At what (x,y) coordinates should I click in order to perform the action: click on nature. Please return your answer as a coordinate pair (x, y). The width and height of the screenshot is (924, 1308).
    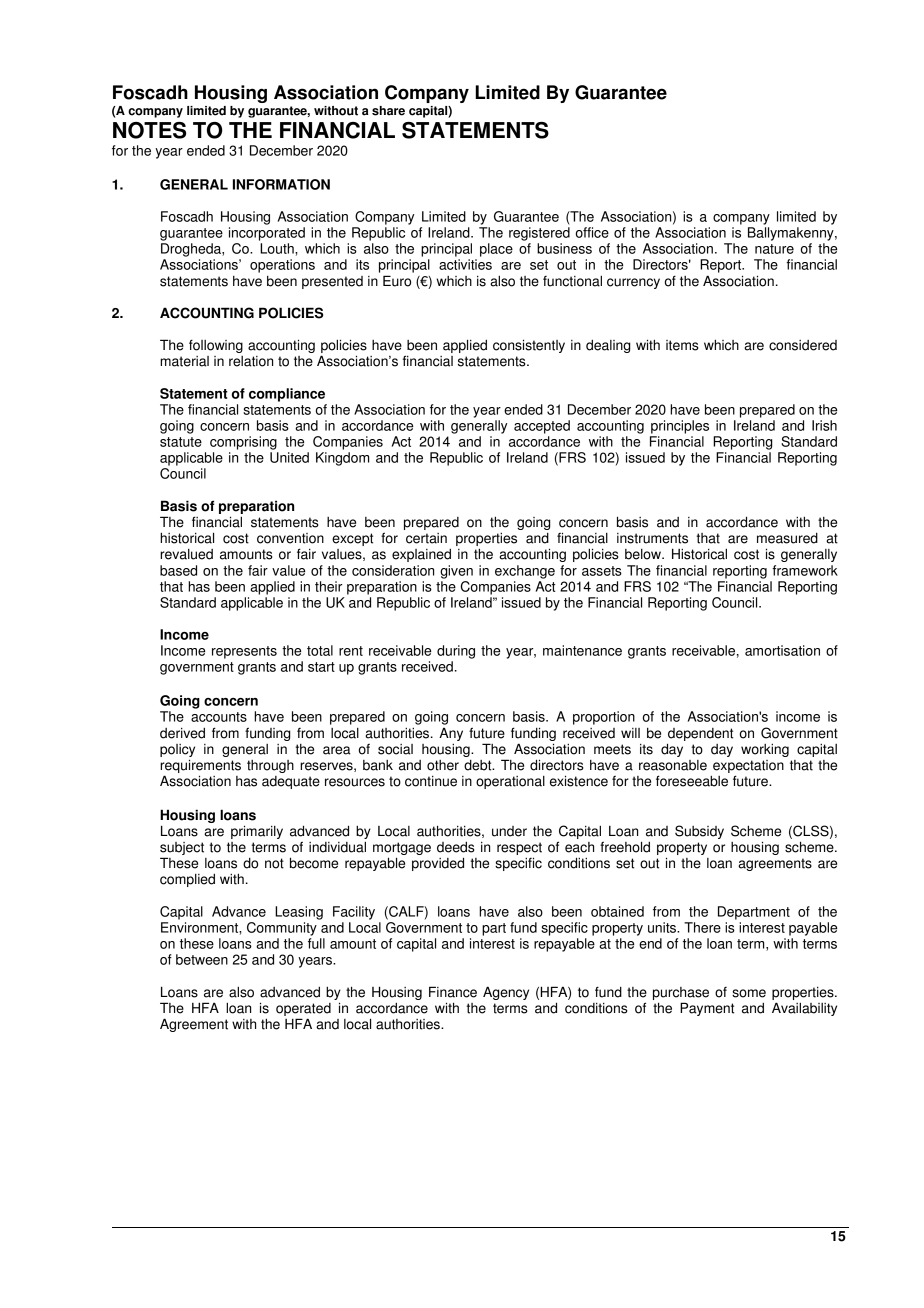
    Looking at the image, I should click on (774, 249).
